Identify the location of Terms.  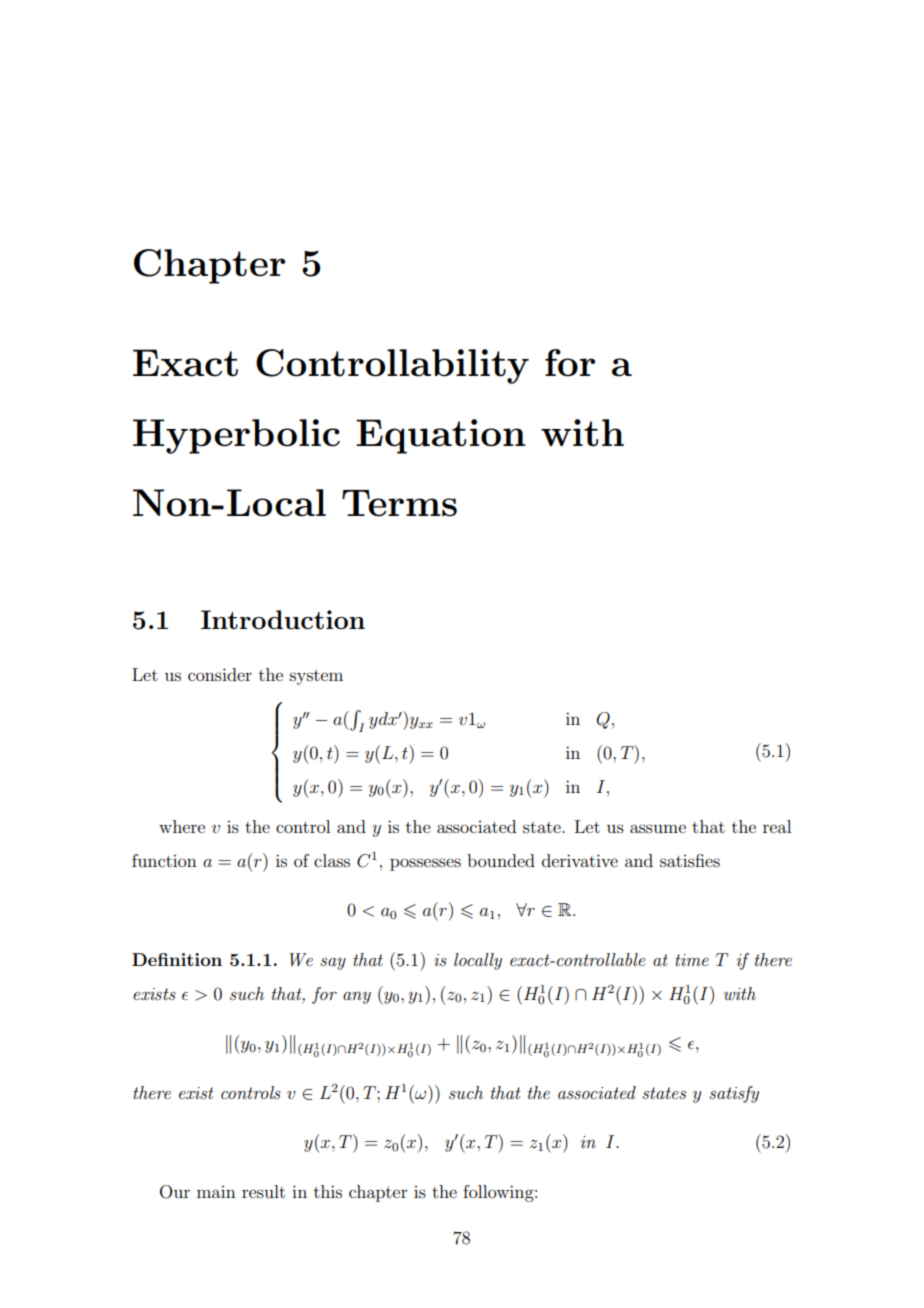
(399, 503).
